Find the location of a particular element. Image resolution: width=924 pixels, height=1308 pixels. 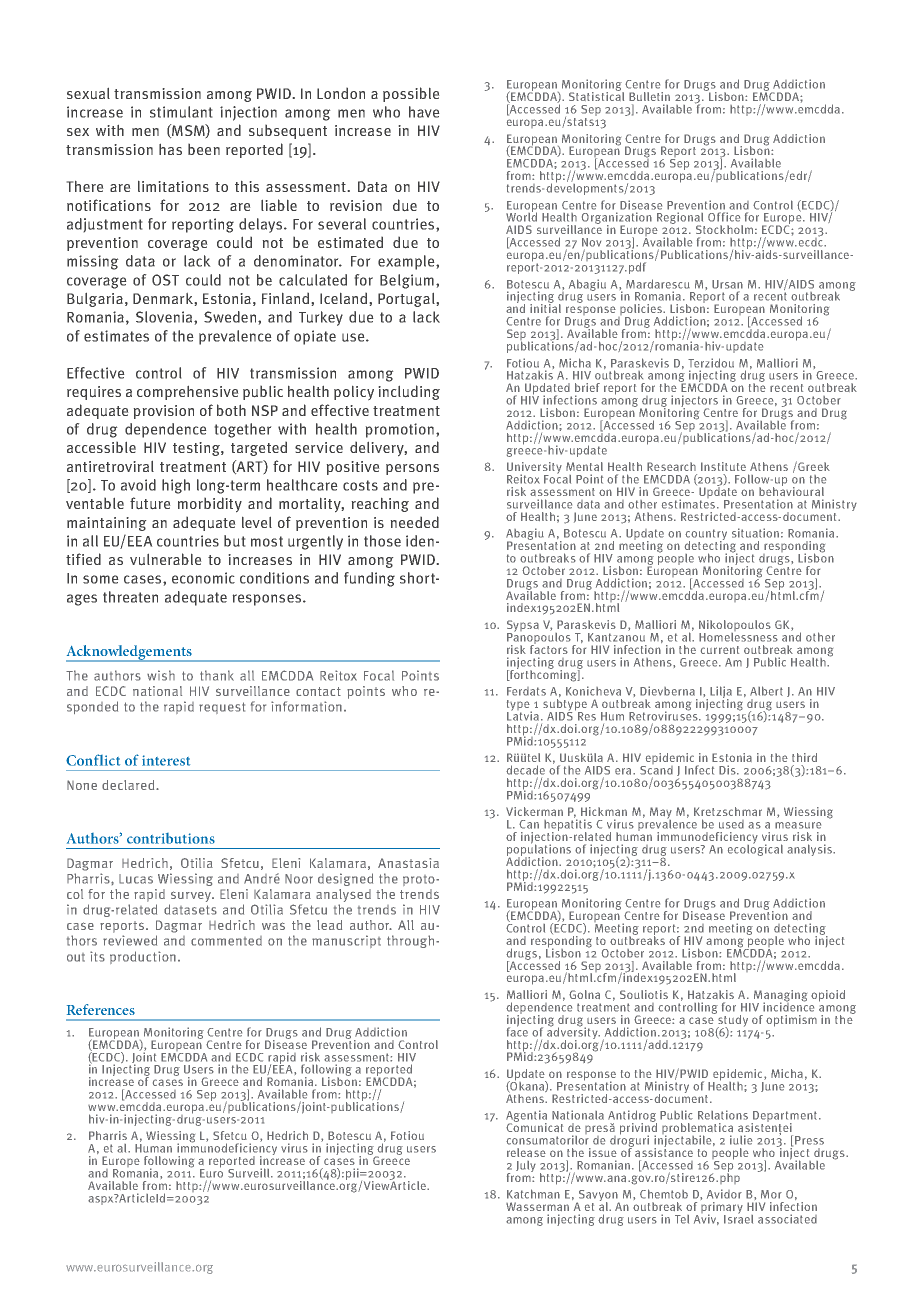

wish is located at coordinates (161, 675).
